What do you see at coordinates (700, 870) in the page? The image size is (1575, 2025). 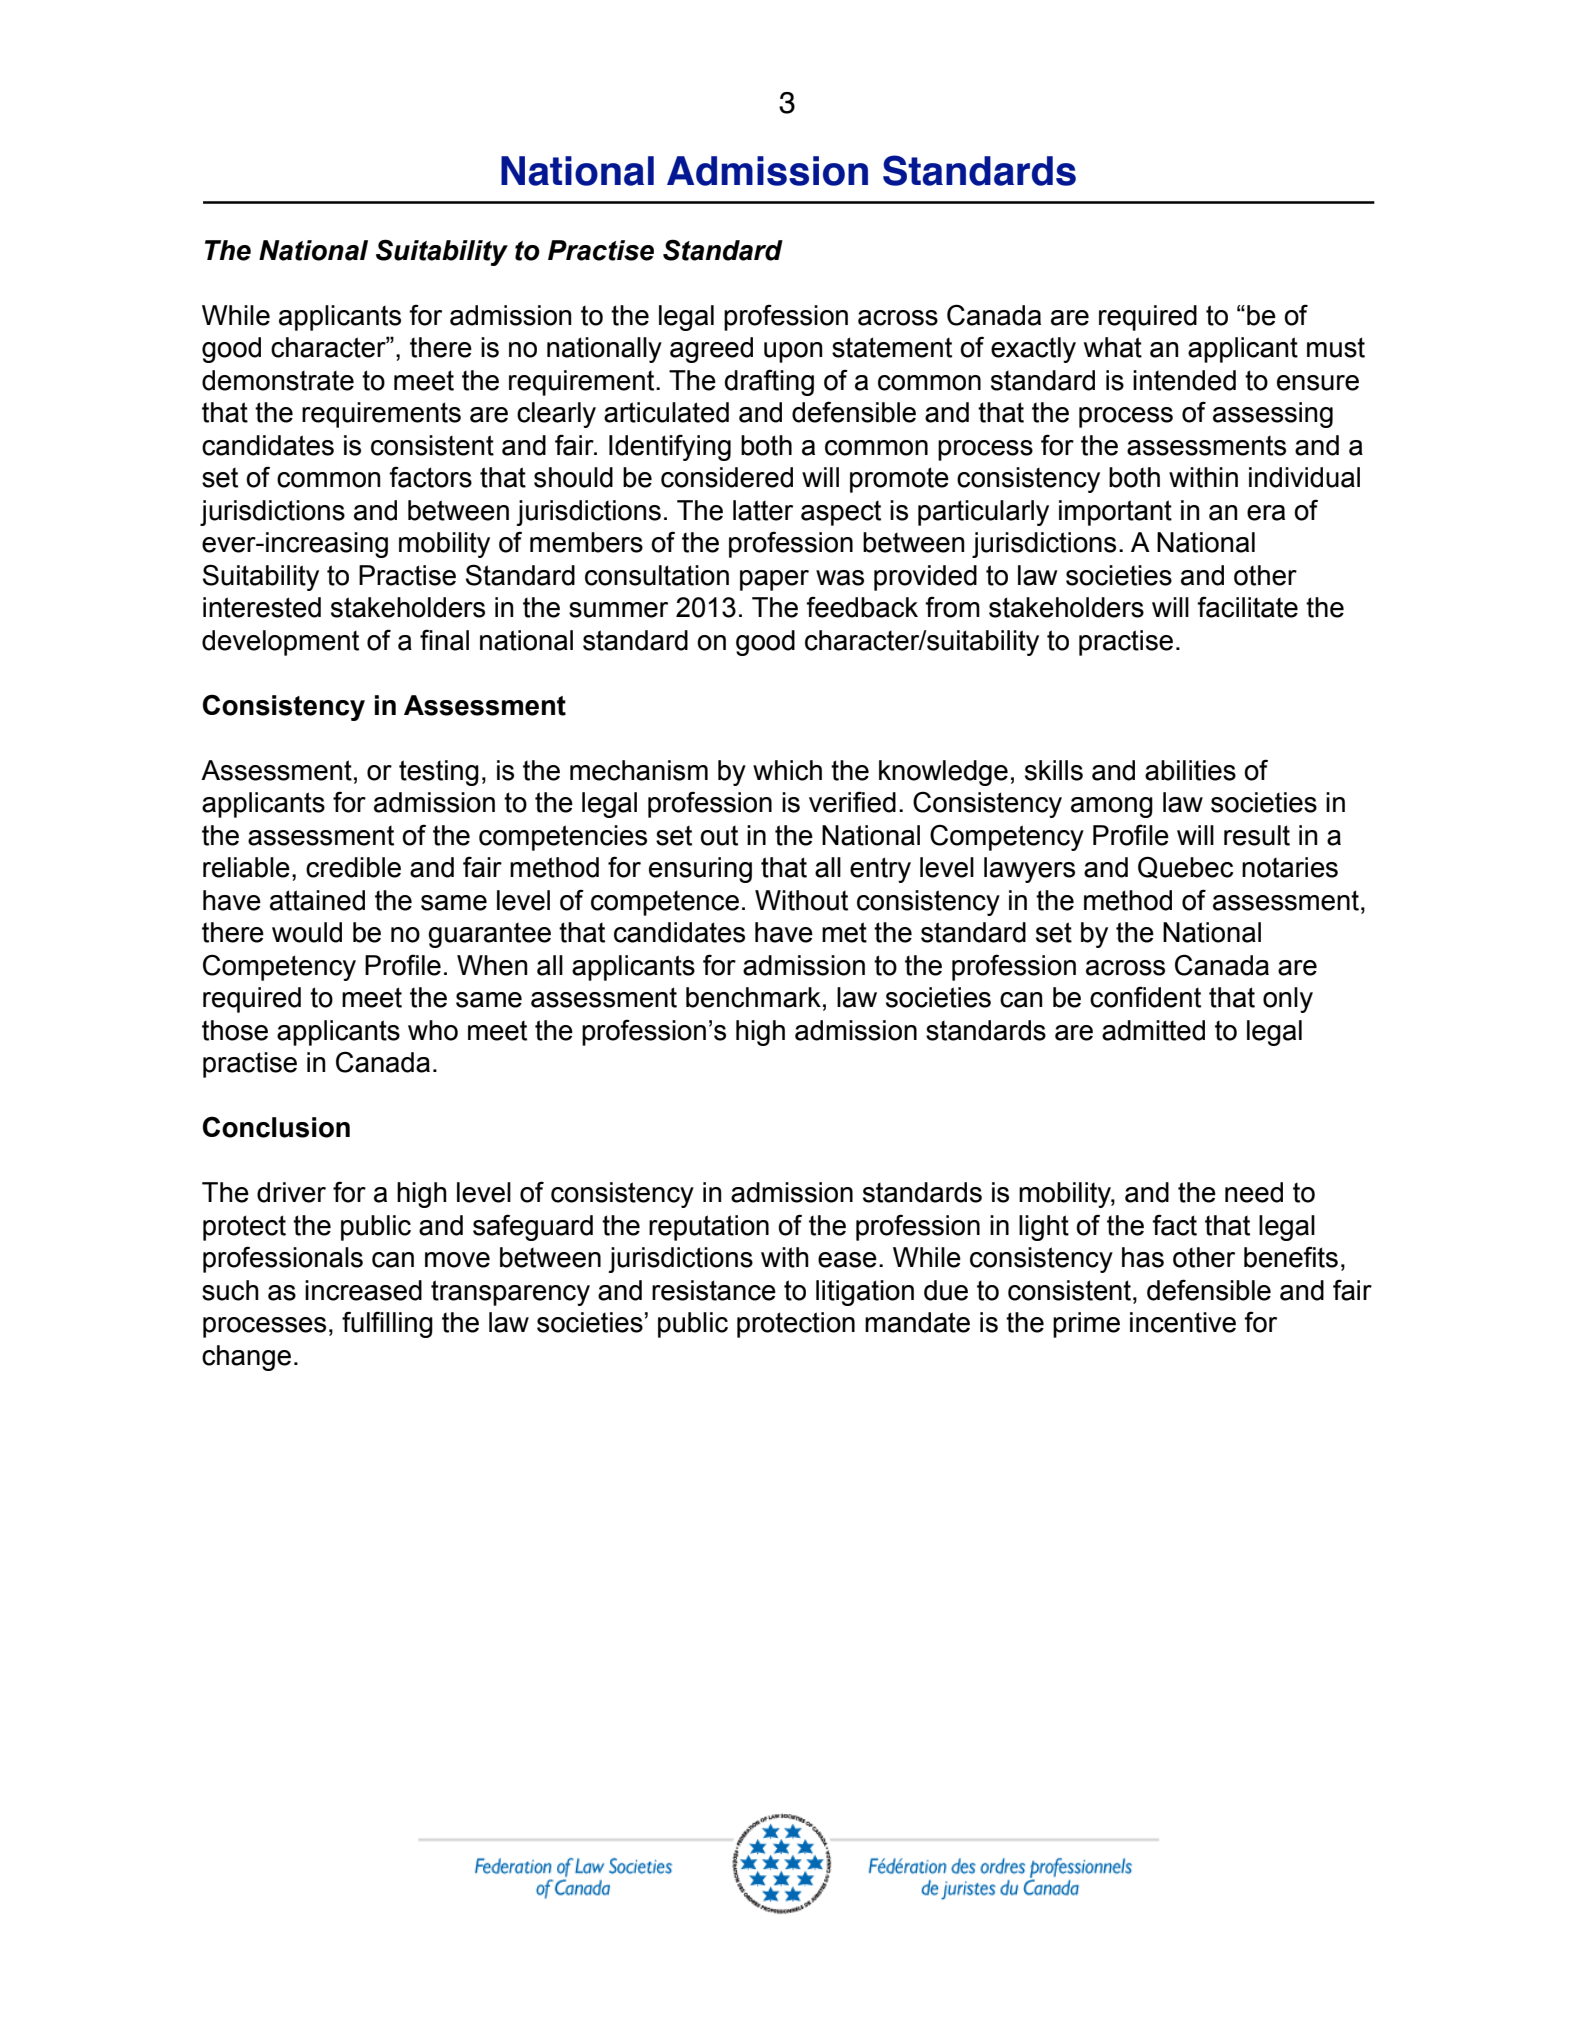 I see `ensuring` at bounding box center [700, 870].
